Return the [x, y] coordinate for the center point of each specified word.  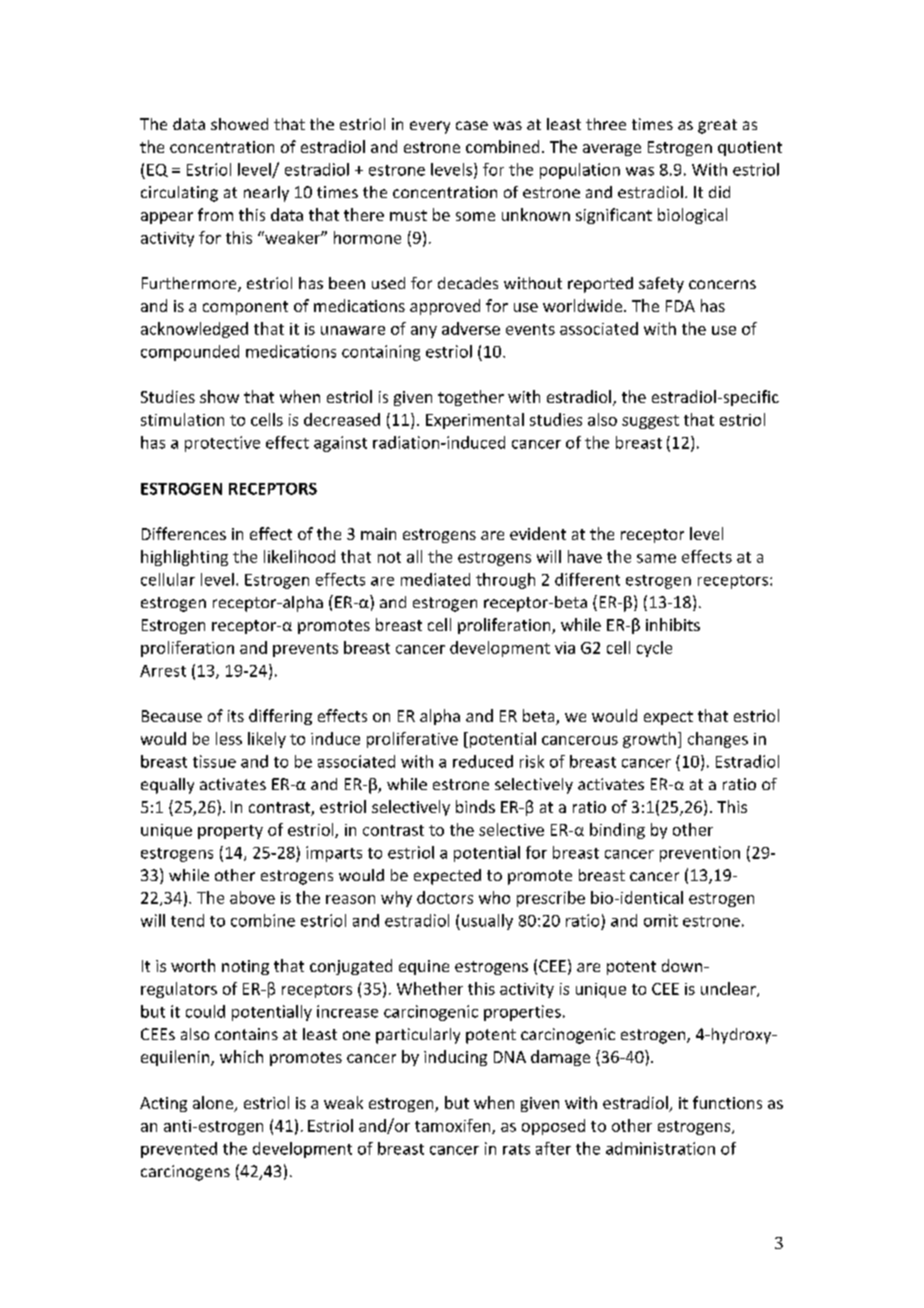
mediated [435, 579]
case [472, 125]
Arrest [163, 671]
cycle [654, 649]
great [717, 126]
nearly [266, 194]
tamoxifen [454, 1126]
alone [214, 1104]
